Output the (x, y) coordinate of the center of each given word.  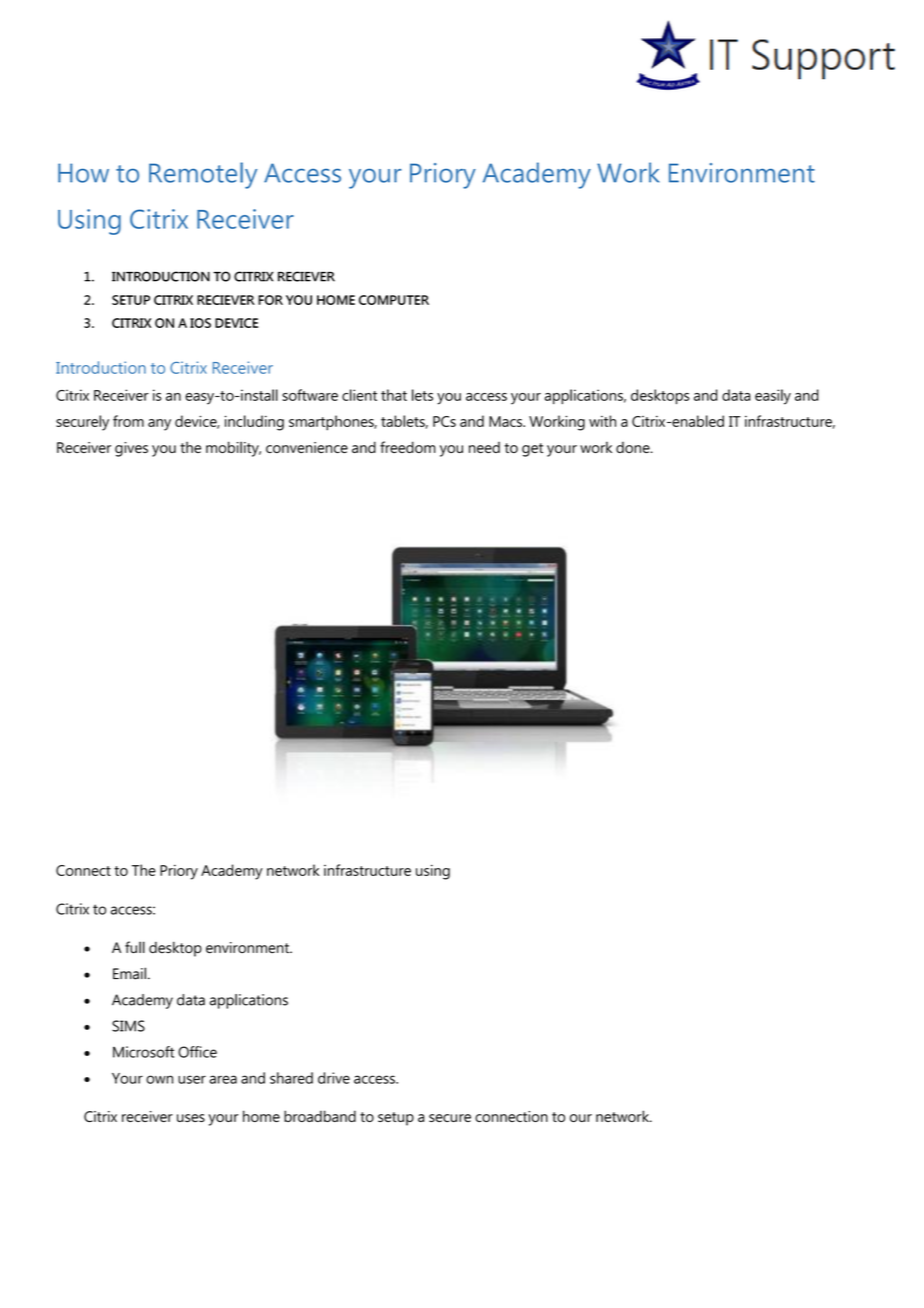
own (159, 1079)
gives (131, 449)
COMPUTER (394, 300)
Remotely (203, 175)
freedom (408, 447)
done (634, 447)
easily (773, 397)
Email (129, 973)
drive (334, 1078)
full (135, 947)
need (484, 447)
